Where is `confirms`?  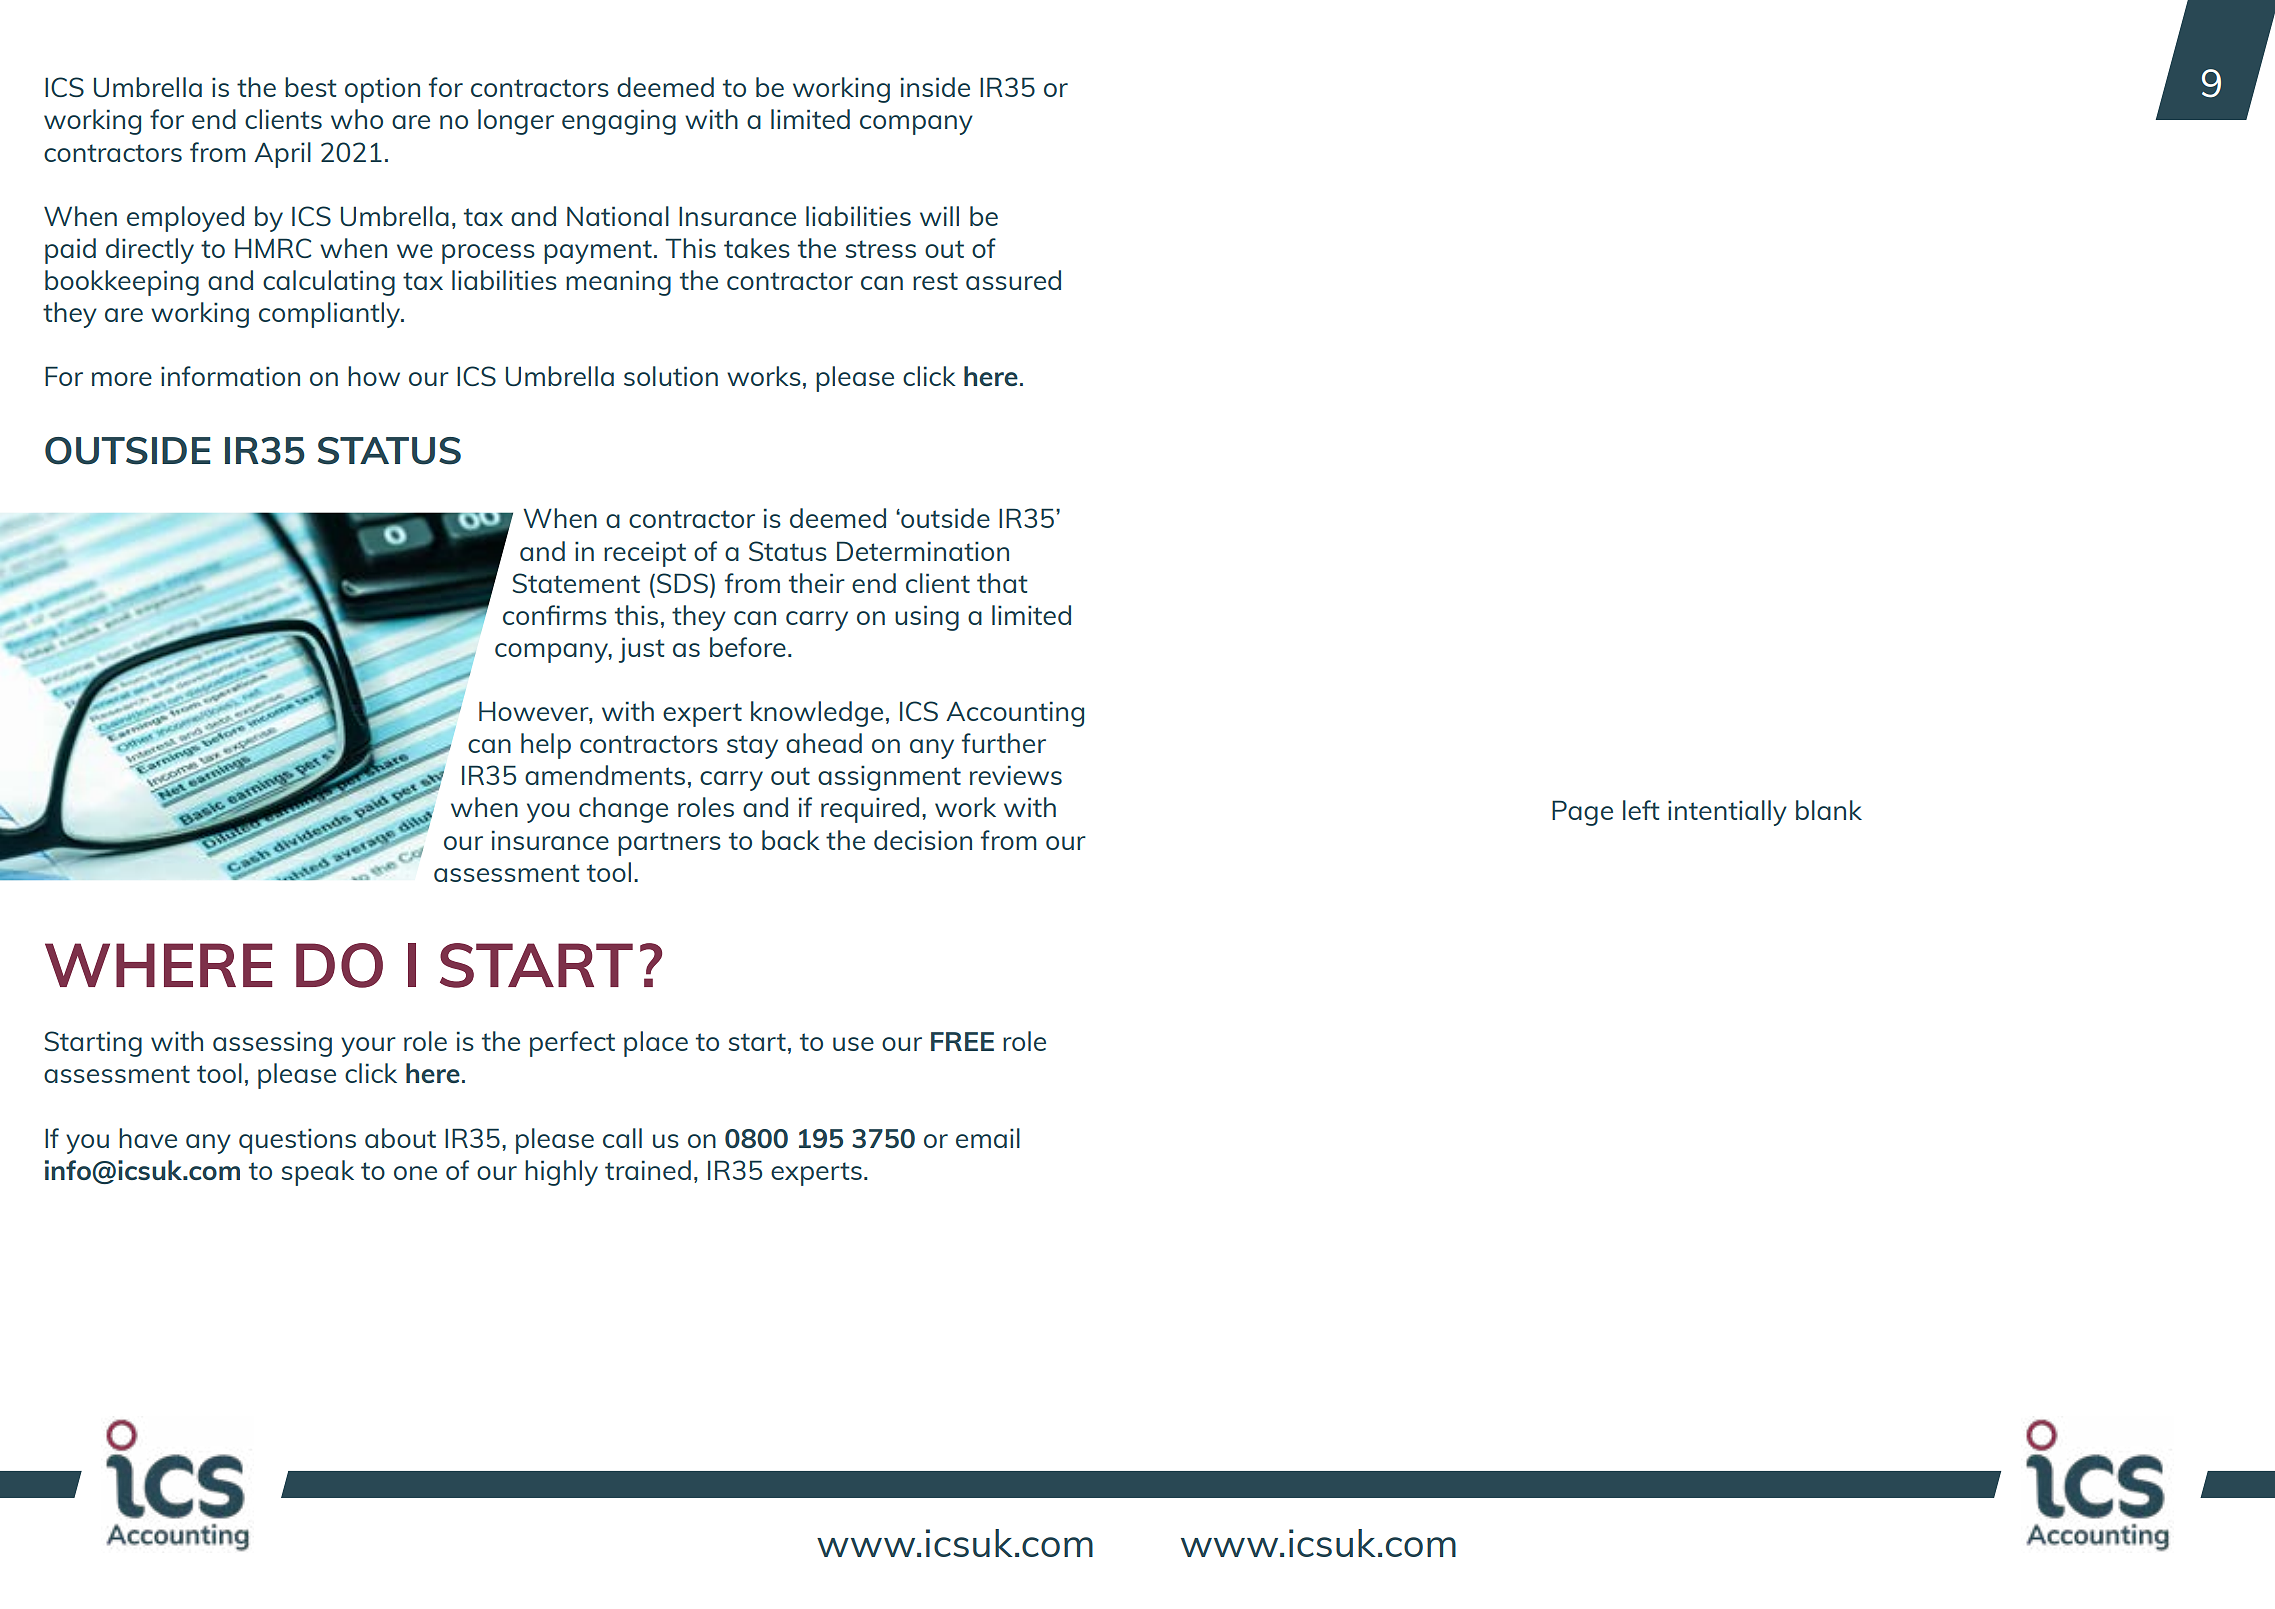 confirms is located at coordinates (555, 615).
